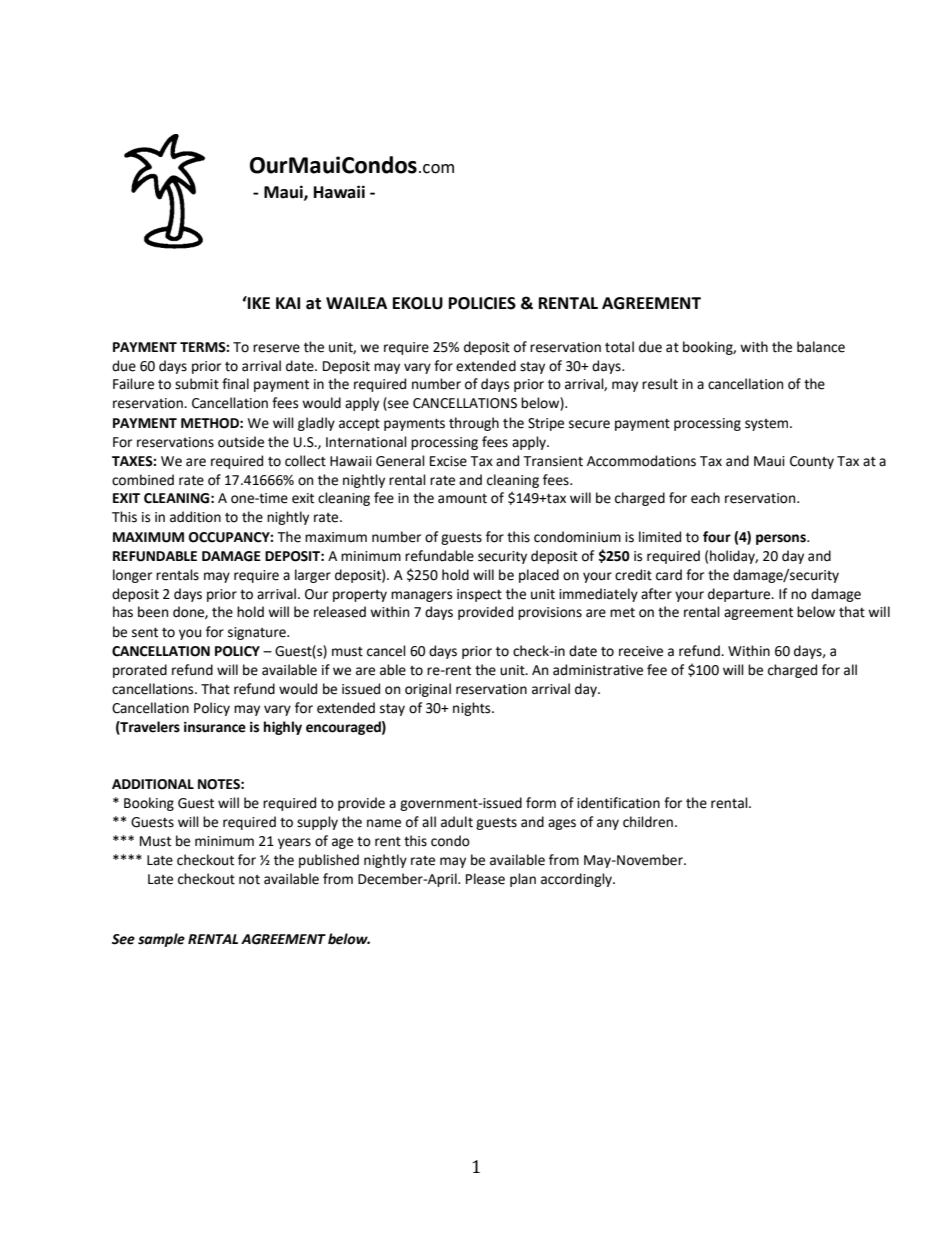  What do you see at coordinates (705, 498) in the document?
I see `each` at bounding box center [705, 498].
